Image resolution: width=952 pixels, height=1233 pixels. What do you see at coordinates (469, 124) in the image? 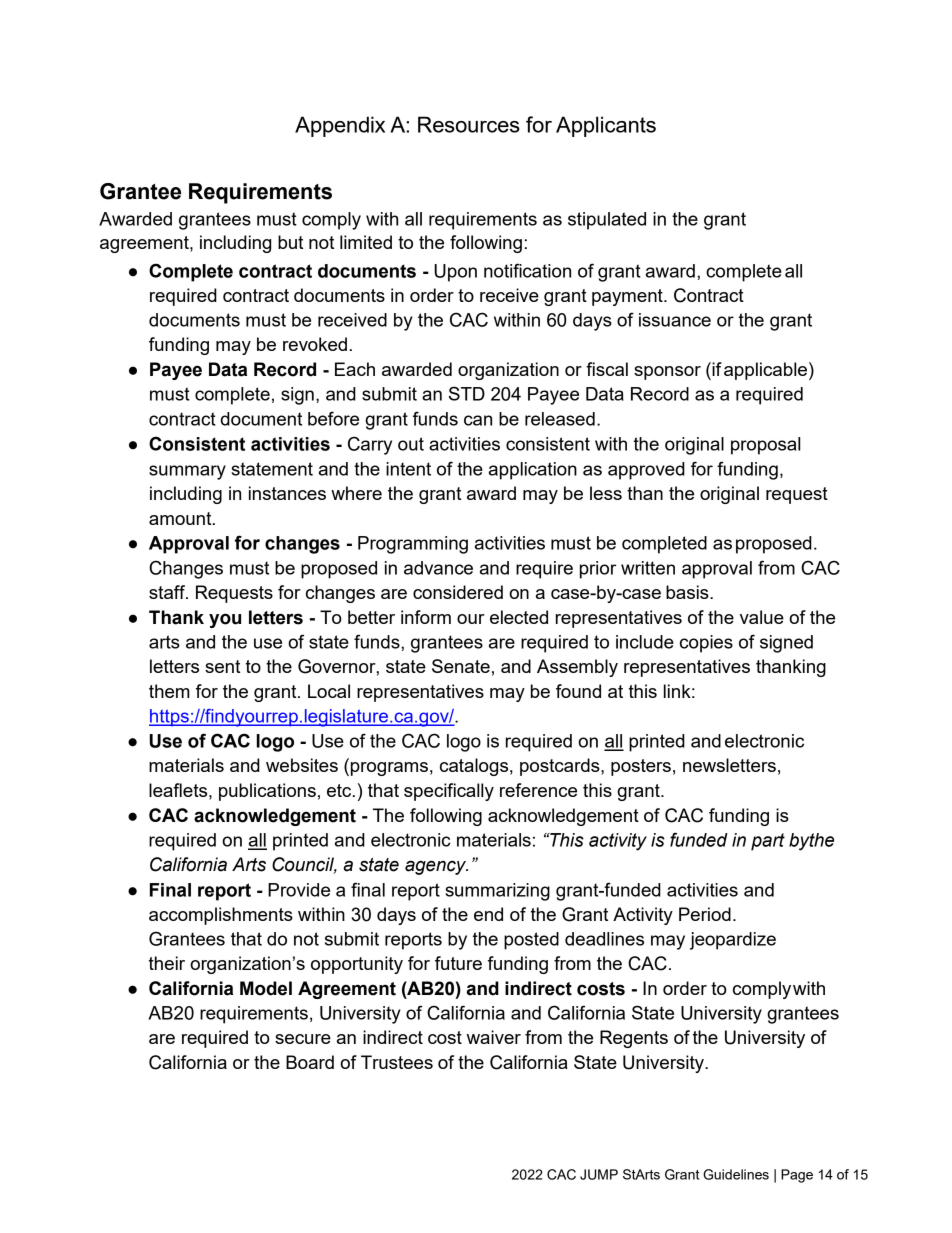
I see `Resources` at bounding box center [469, 124].
